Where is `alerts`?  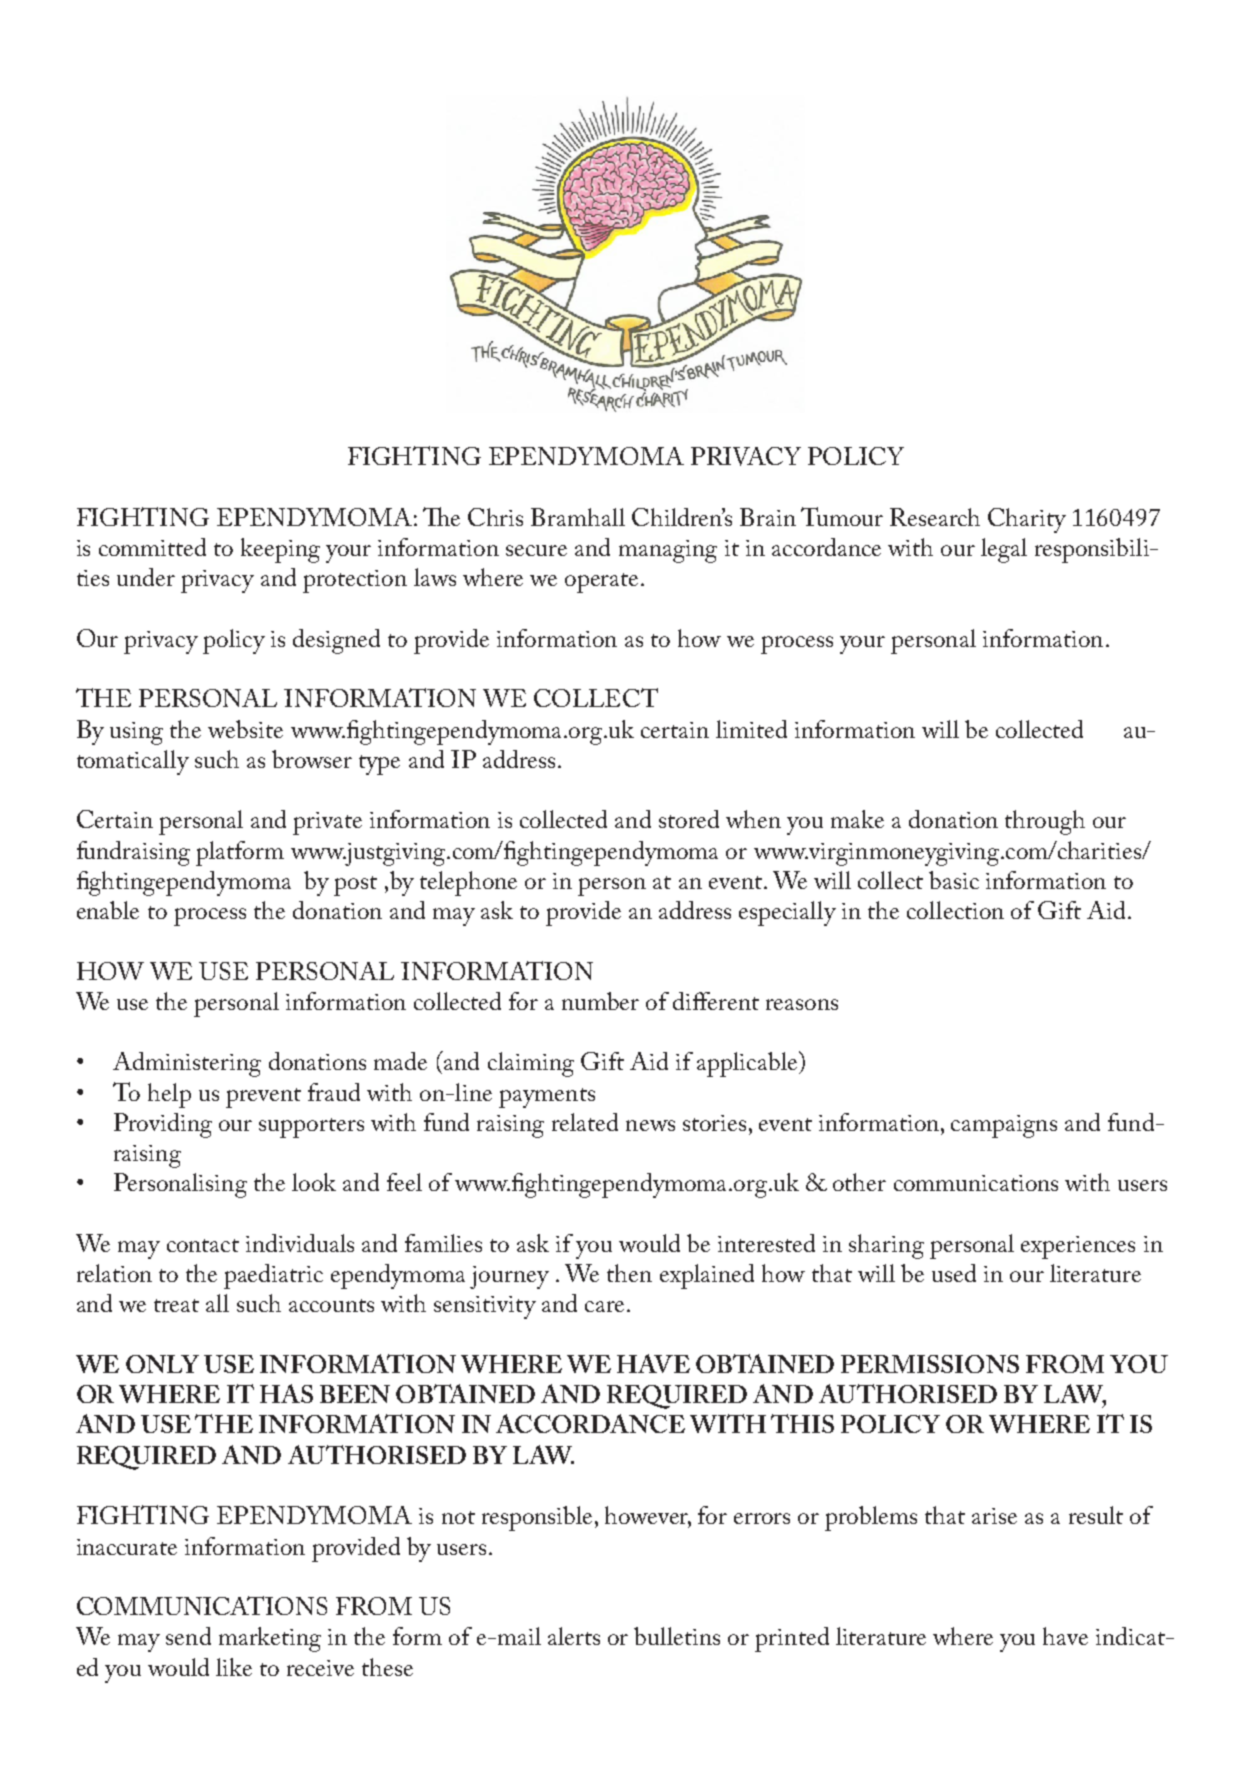 alerts is located at coordinates (574, 1636).
